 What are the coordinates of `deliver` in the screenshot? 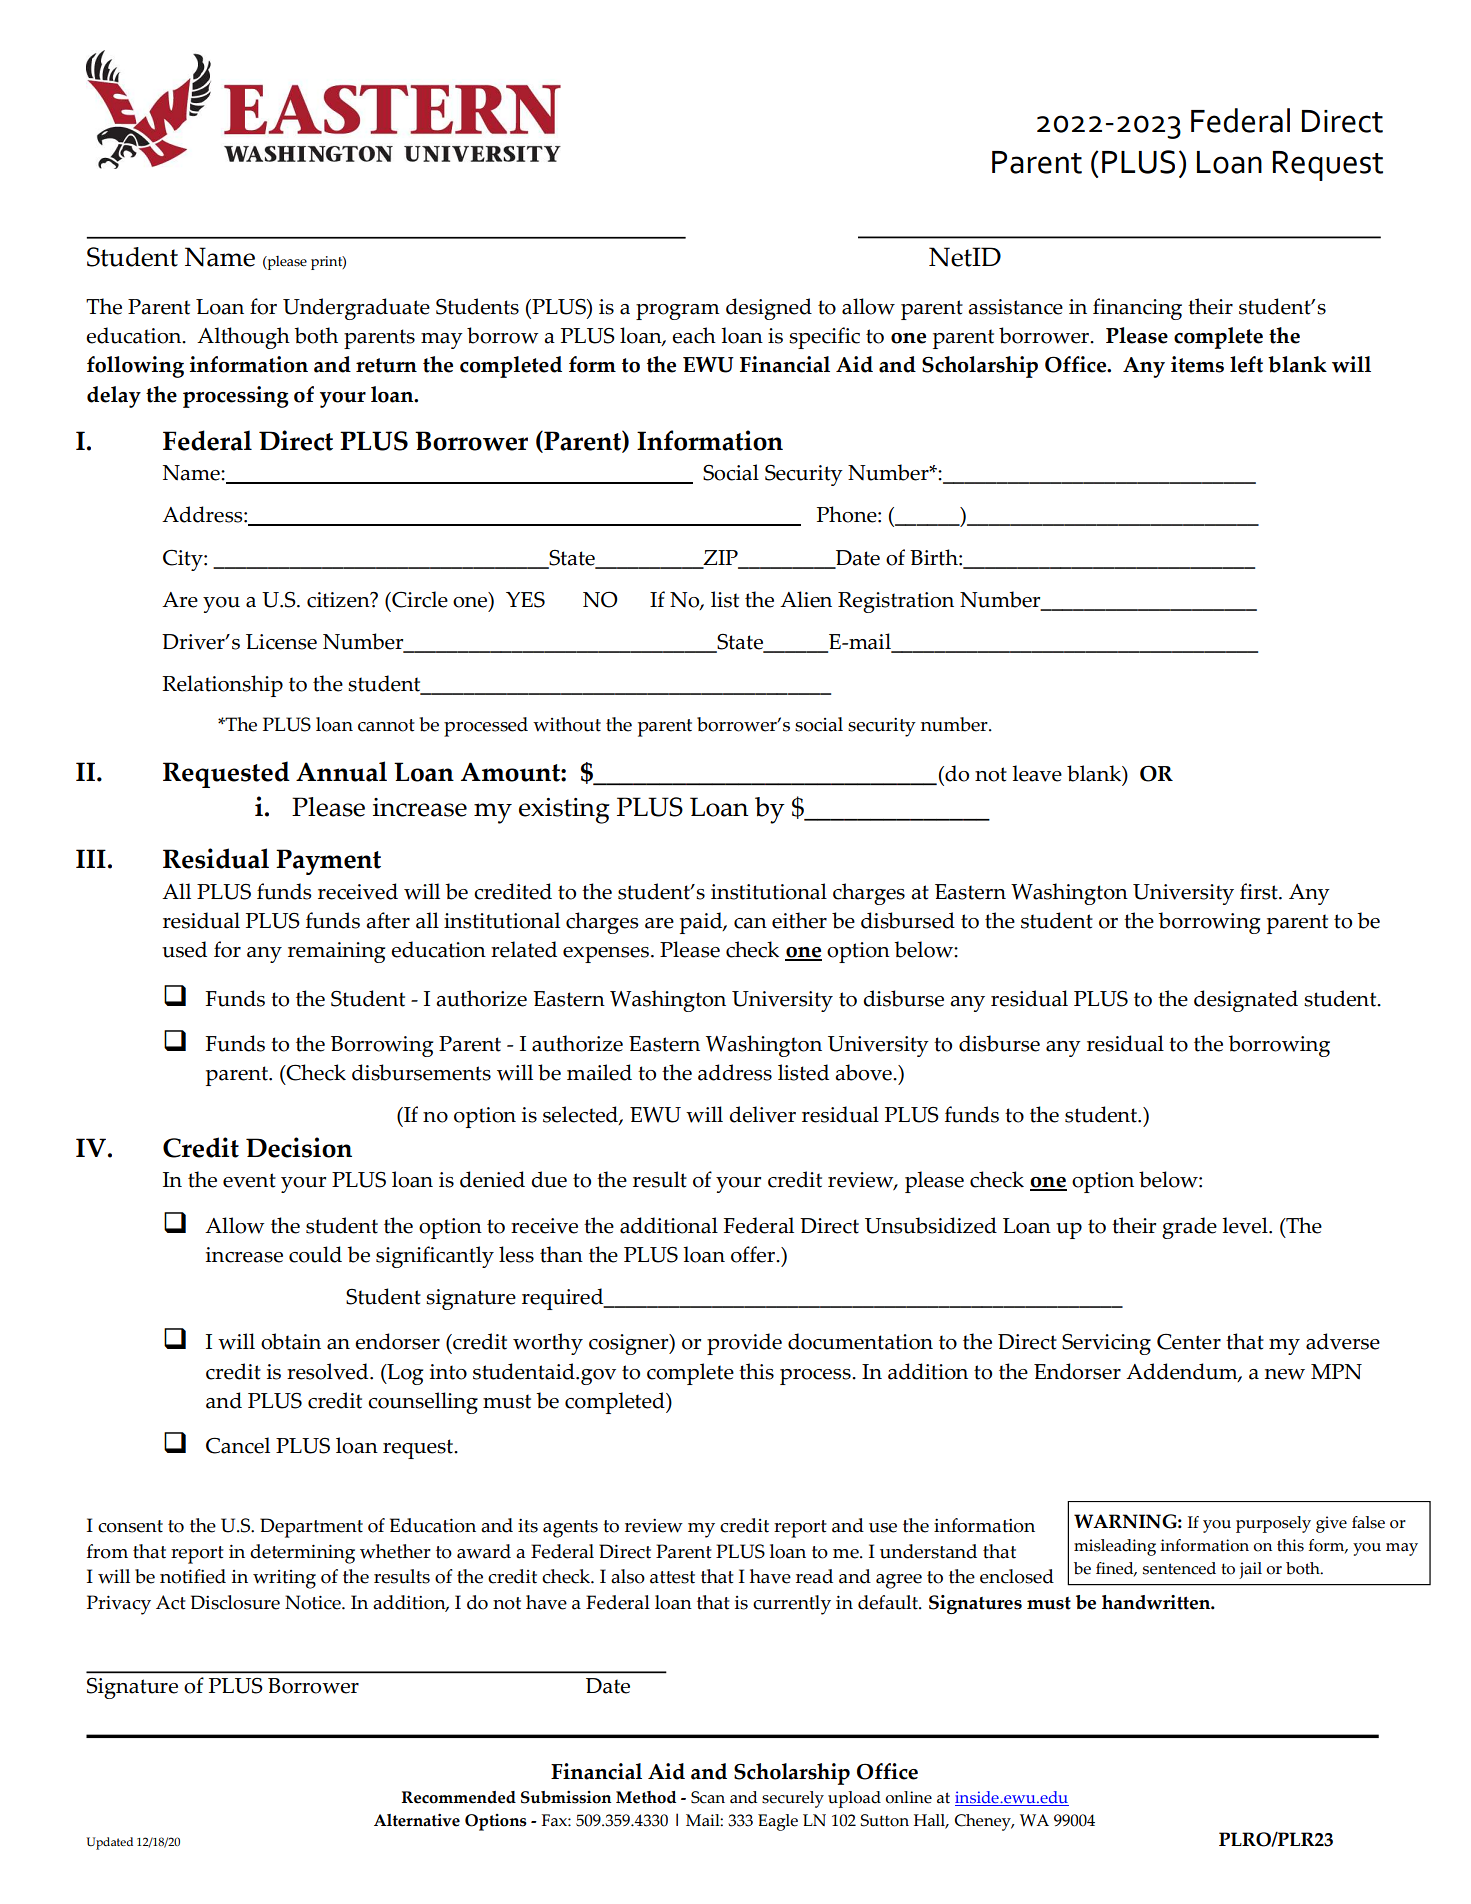 It's located at (762, 1114).
